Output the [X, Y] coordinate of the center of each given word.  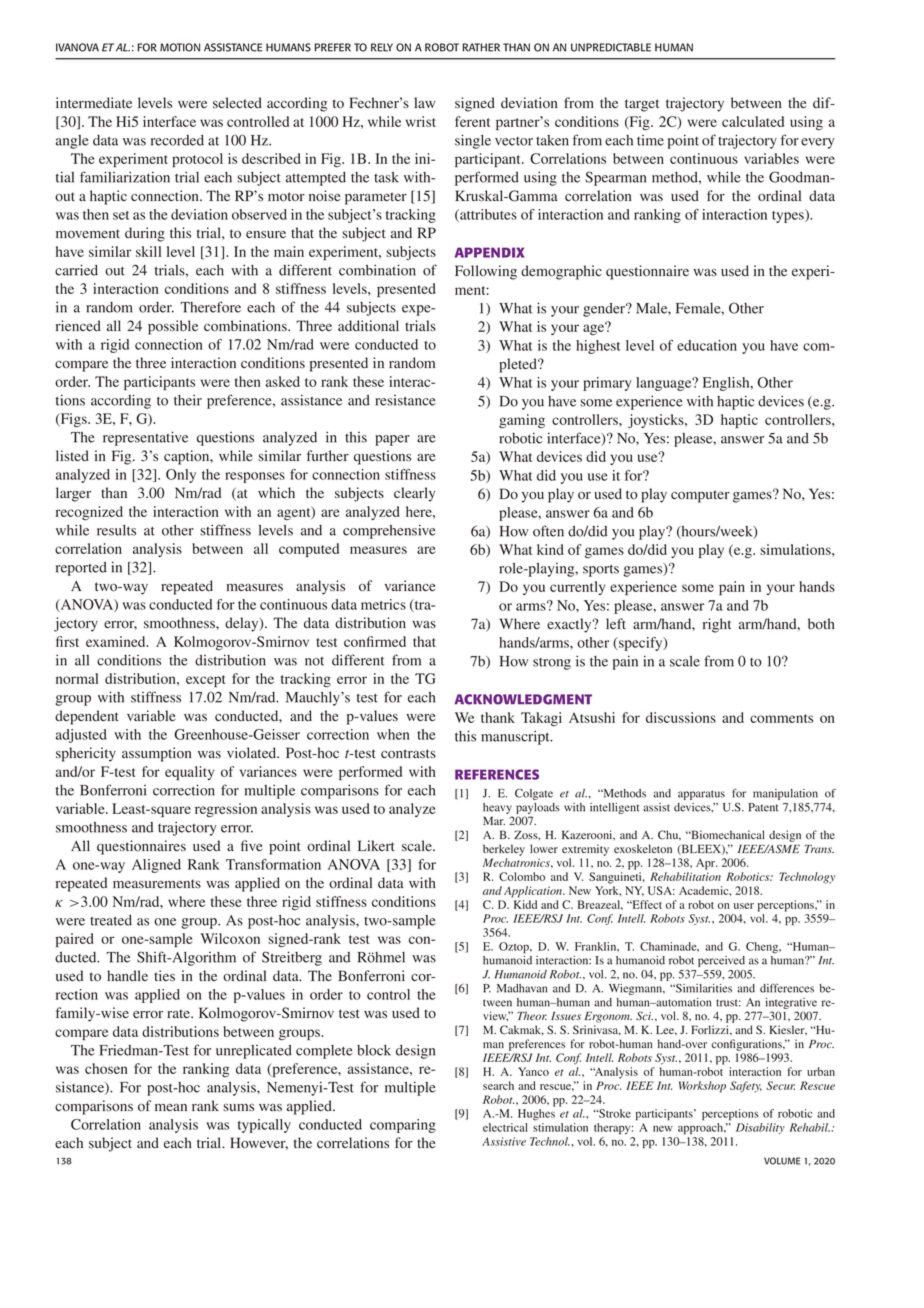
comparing [403, 1126]
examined [117, 641]
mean [171, 1107]
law [425, 102]
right [717, 625]
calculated [753, 121]
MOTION [180, 47]
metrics [383, 604]
